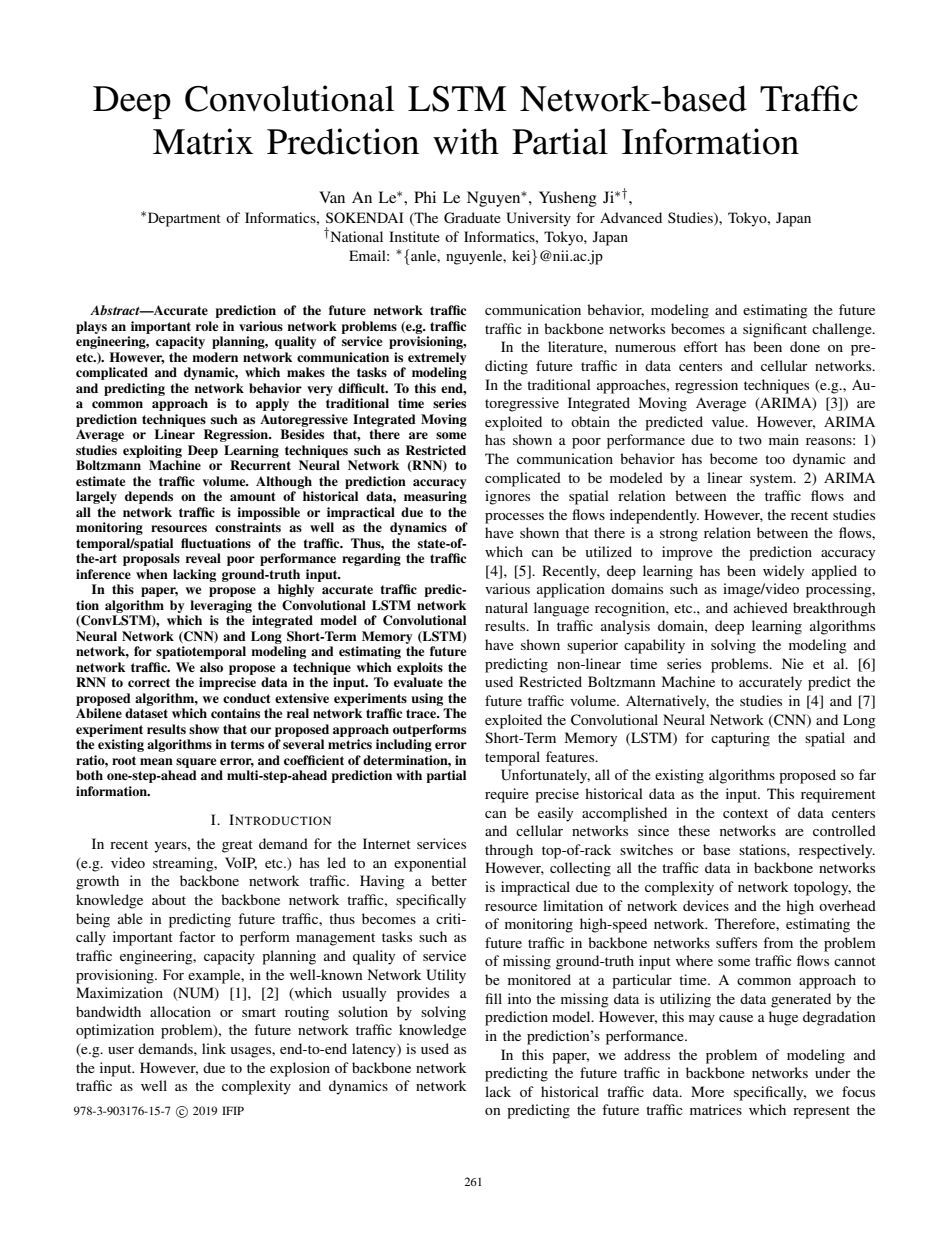  Describe the element at coordinates (221, 606) in the image. I see `leveraging` at that location.
